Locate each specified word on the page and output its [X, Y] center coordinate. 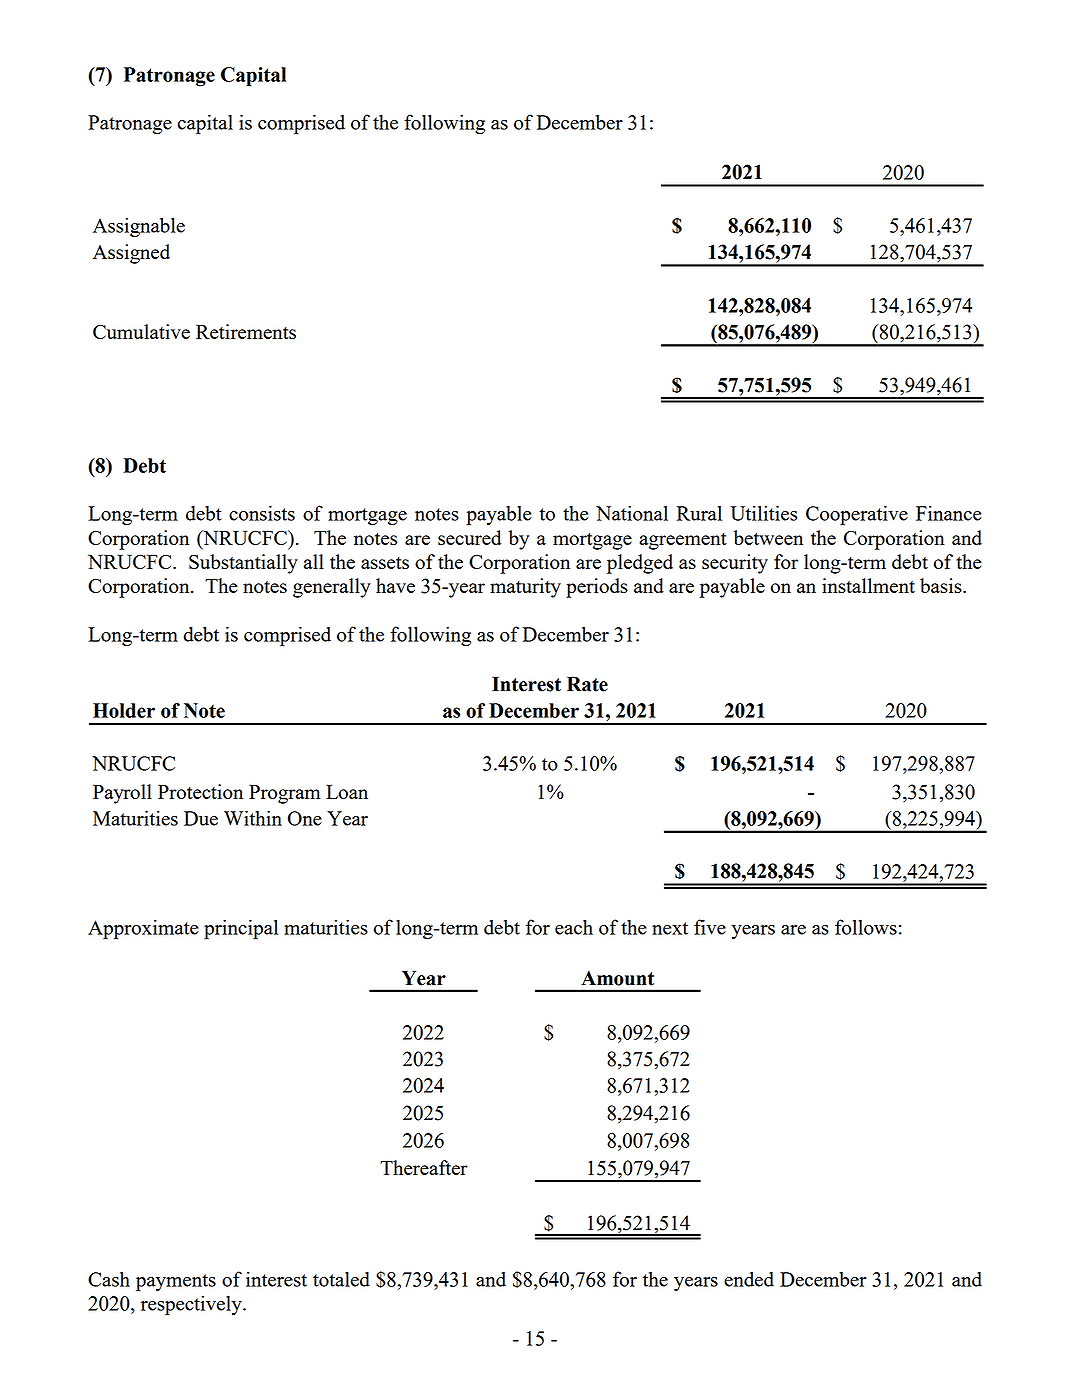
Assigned [131, 254]
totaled [341, 1279]
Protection [200, 791]
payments [176, 1283]
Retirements [246, 331]
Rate [587, 684]
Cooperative [857, 515]
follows [866, 927]
